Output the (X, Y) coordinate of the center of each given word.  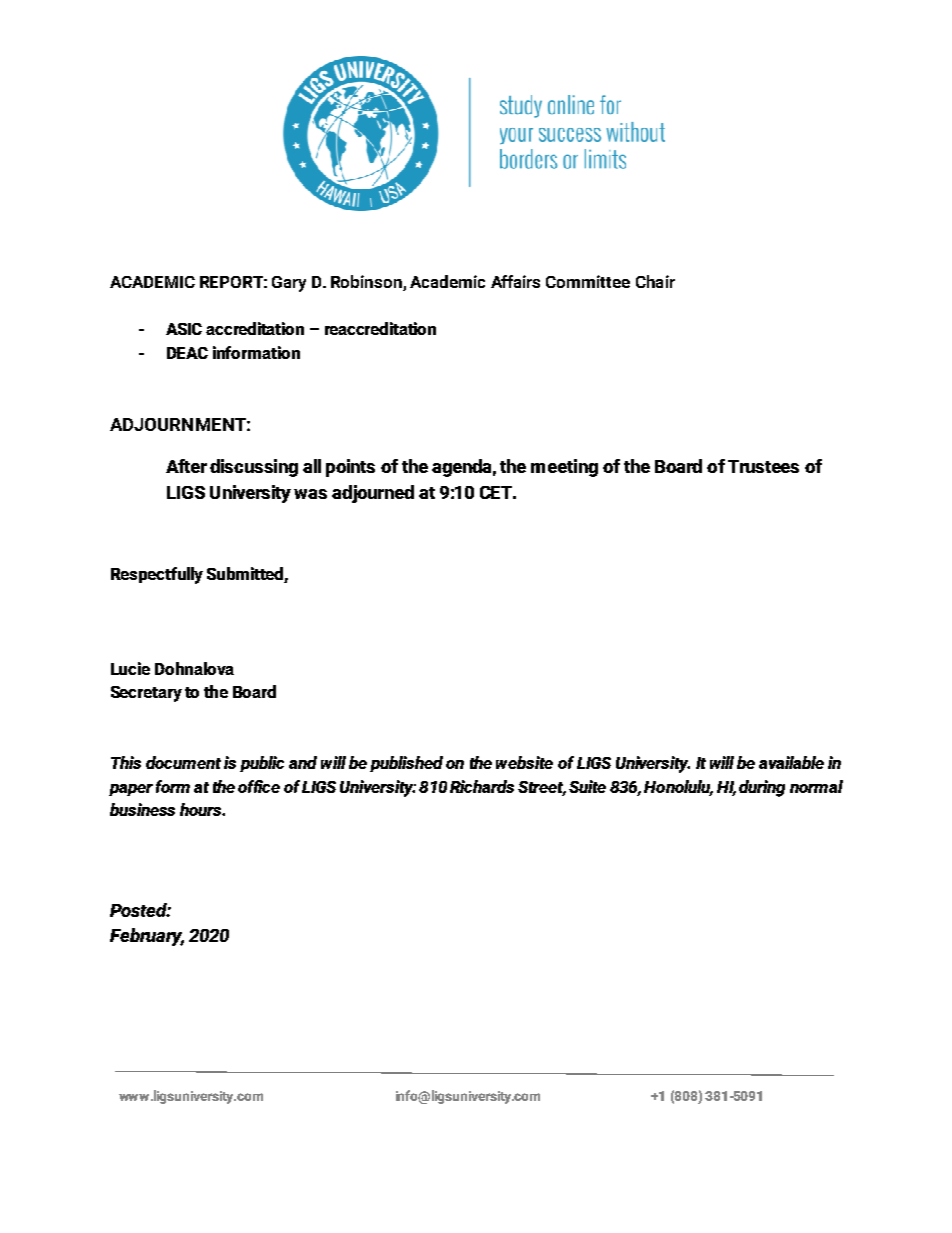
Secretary (146, 694)
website (524, 762)
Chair (655, 281)
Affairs (515, 281)
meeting (564, 468)
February (147, 937)
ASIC (184, 329)
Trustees (763, 466)
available (791, 762)
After (186, 466)
